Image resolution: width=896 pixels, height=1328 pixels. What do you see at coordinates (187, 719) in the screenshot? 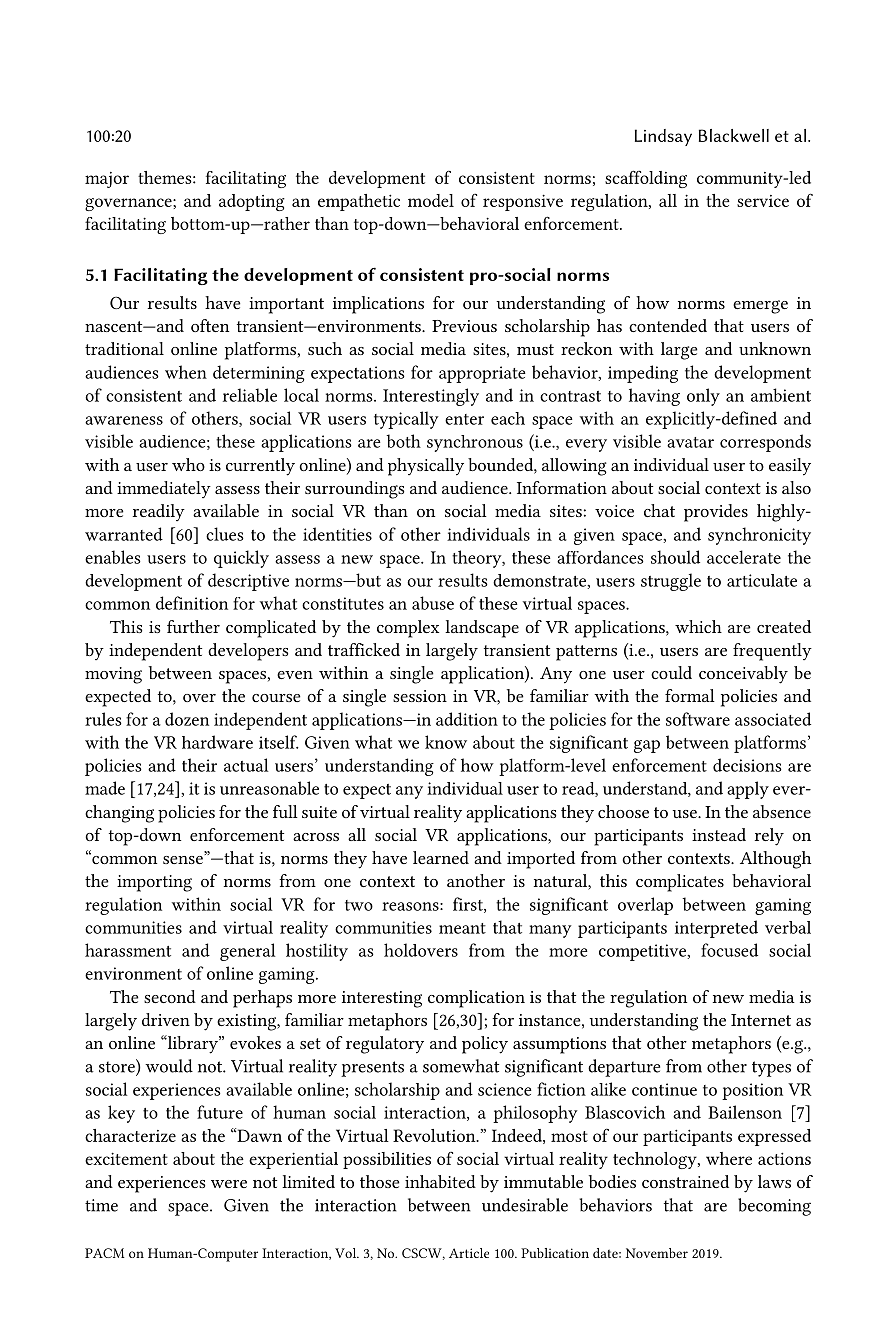
I see `dozen` at bounding box center [187, 719].
